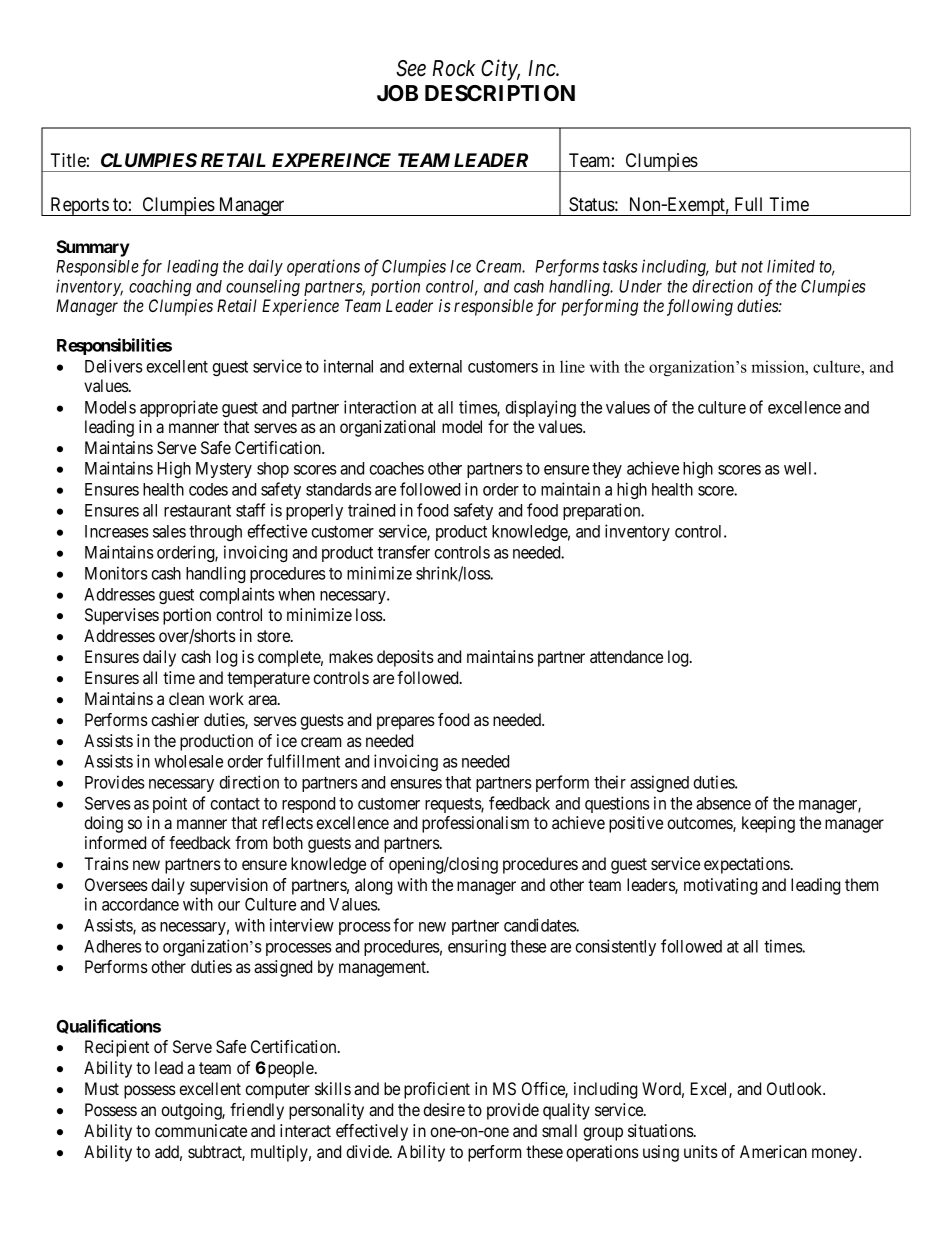  Describe the element at coordinates (122, 616) in the screenshot. I see `Supervises` at that location.
